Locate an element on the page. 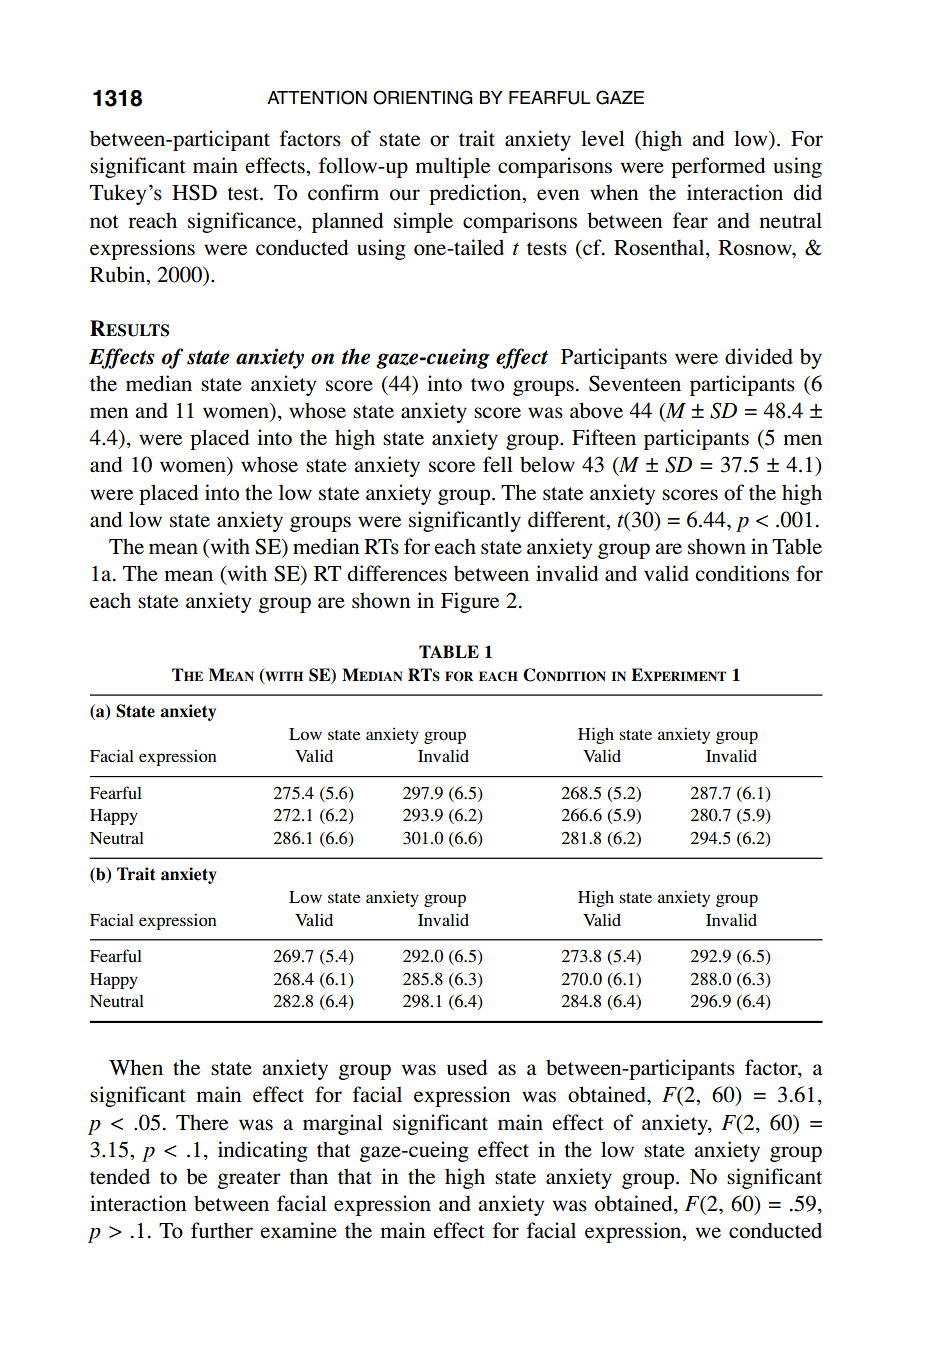 Image resolution: width=951 pixels, height=1349 pixels. further is located at coordinates (222, 1230).
